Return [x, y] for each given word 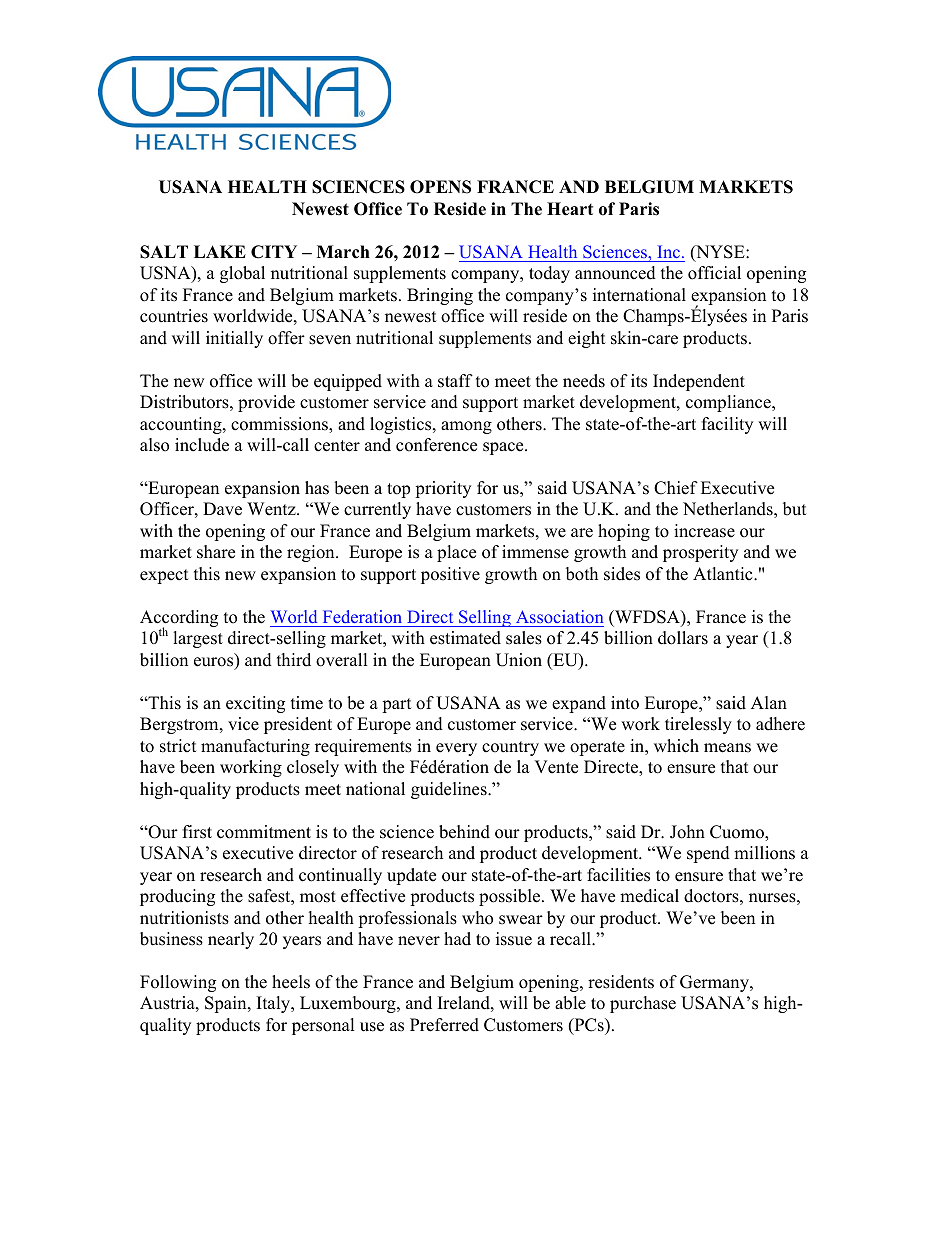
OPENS [440, 187]
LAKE [220, 251]
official [714, 273]
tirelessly [698, 725]
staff [455, 381]
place [456, 553]
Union [519, 660]
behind [464, 832]
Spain [227, 1004]
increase [704, 531]
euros [215, 663]
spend [708, 854]
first [197, 832]
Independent [699, 382]
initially [234, 339]
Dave [222, 509]
